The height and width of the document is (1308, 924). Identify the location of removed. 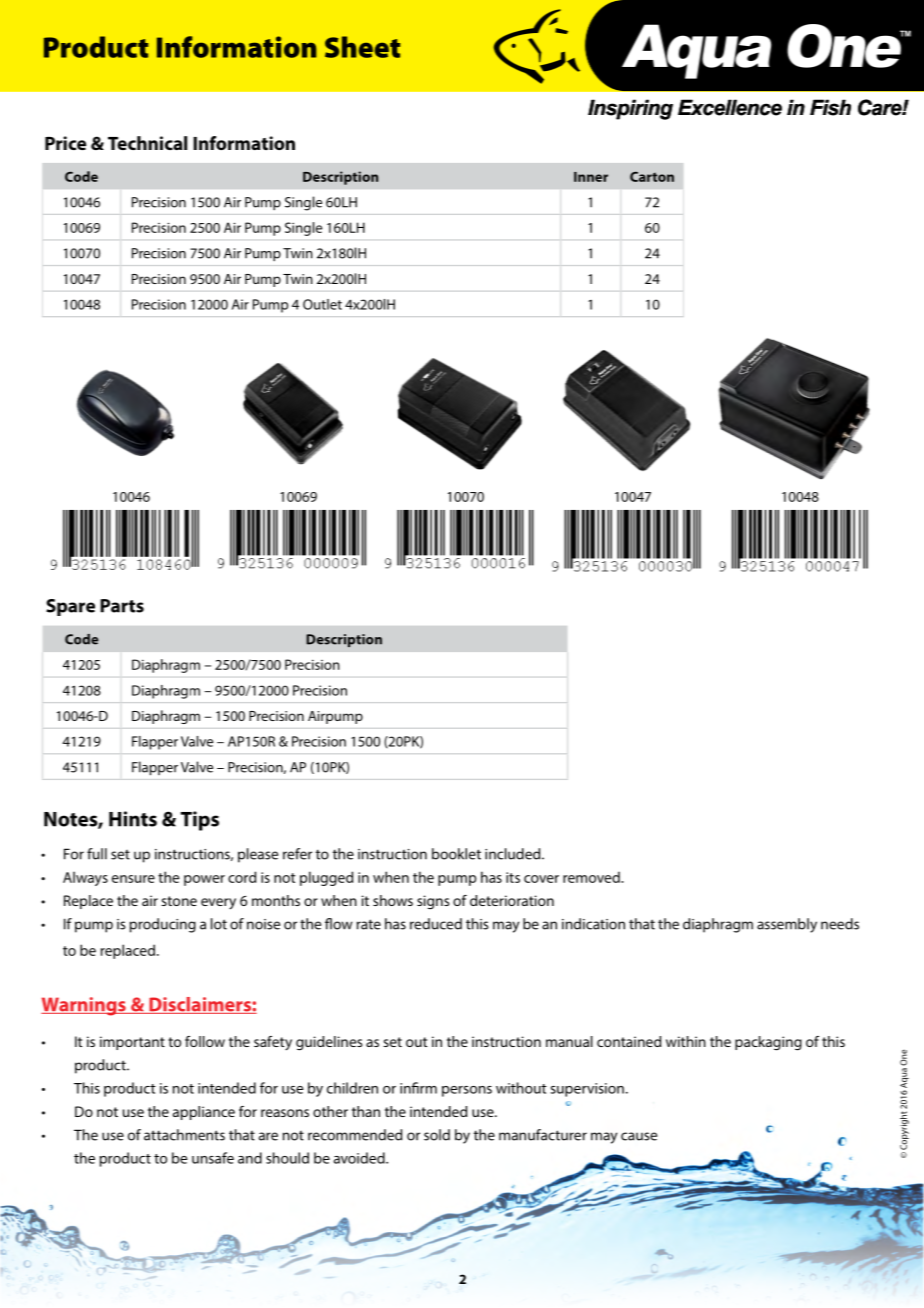
(592, 877).
